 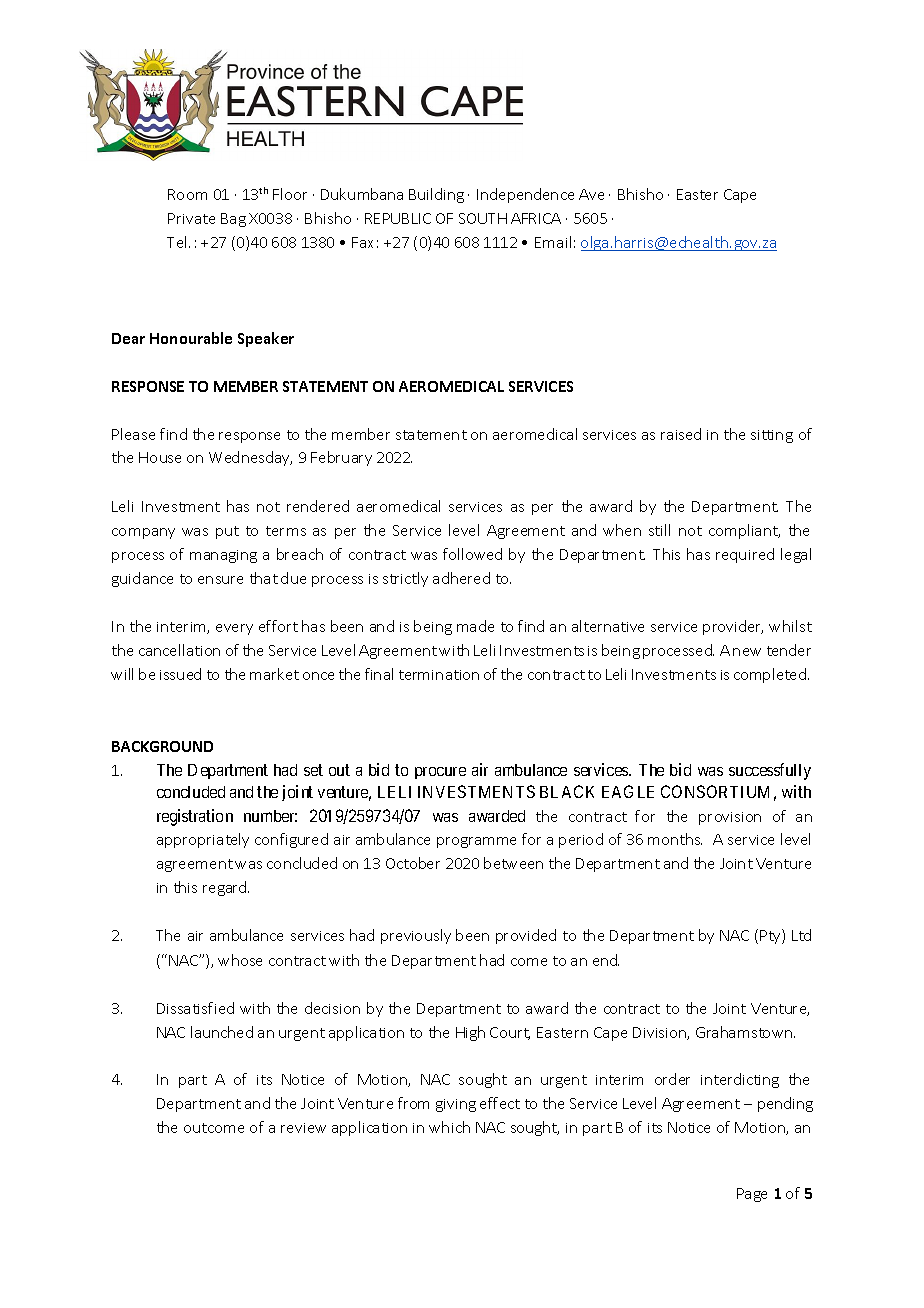 I want to click on review, so click(x=303, y=1128).
